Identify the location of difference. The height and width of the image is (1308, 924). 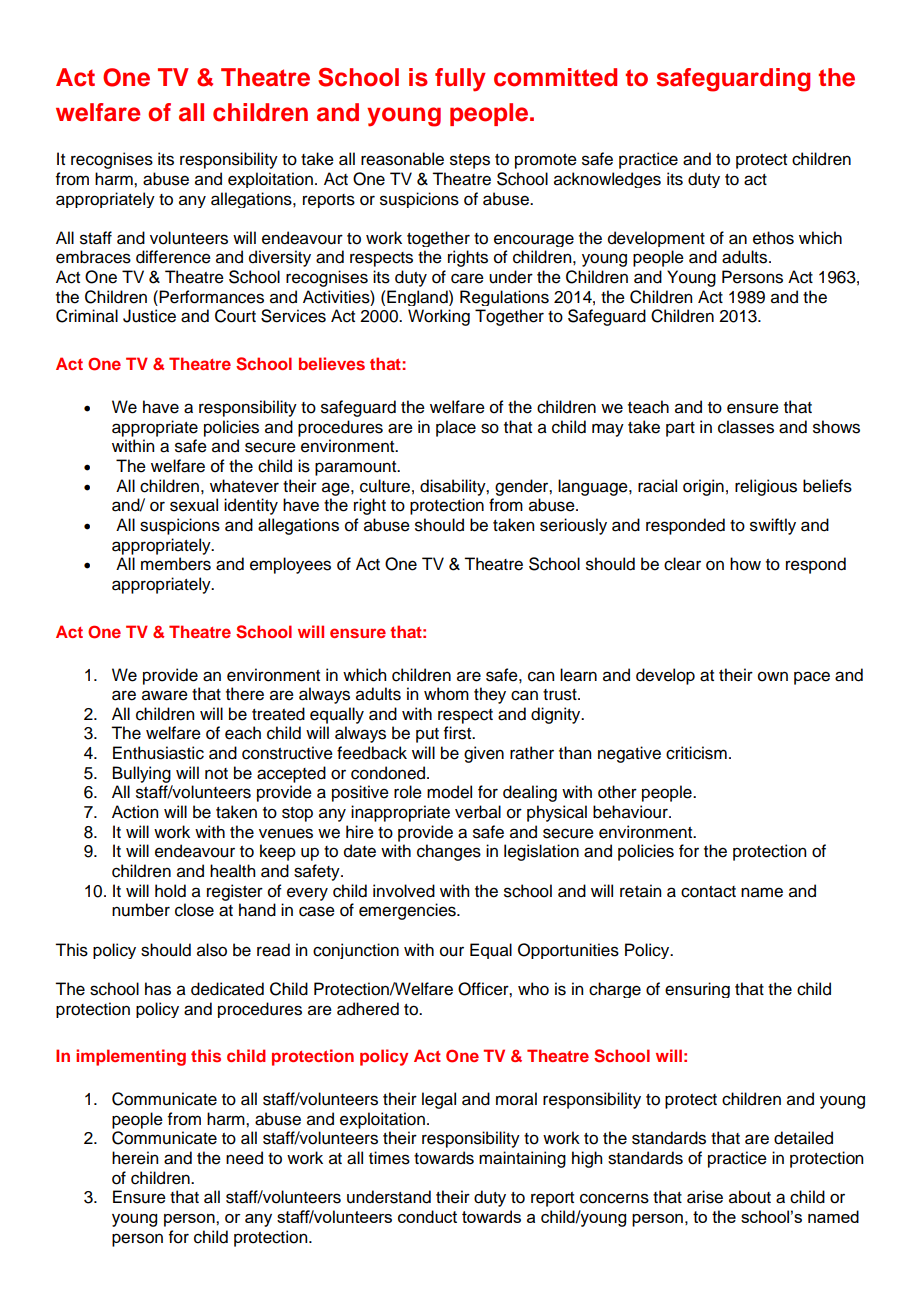
(173, 257).
